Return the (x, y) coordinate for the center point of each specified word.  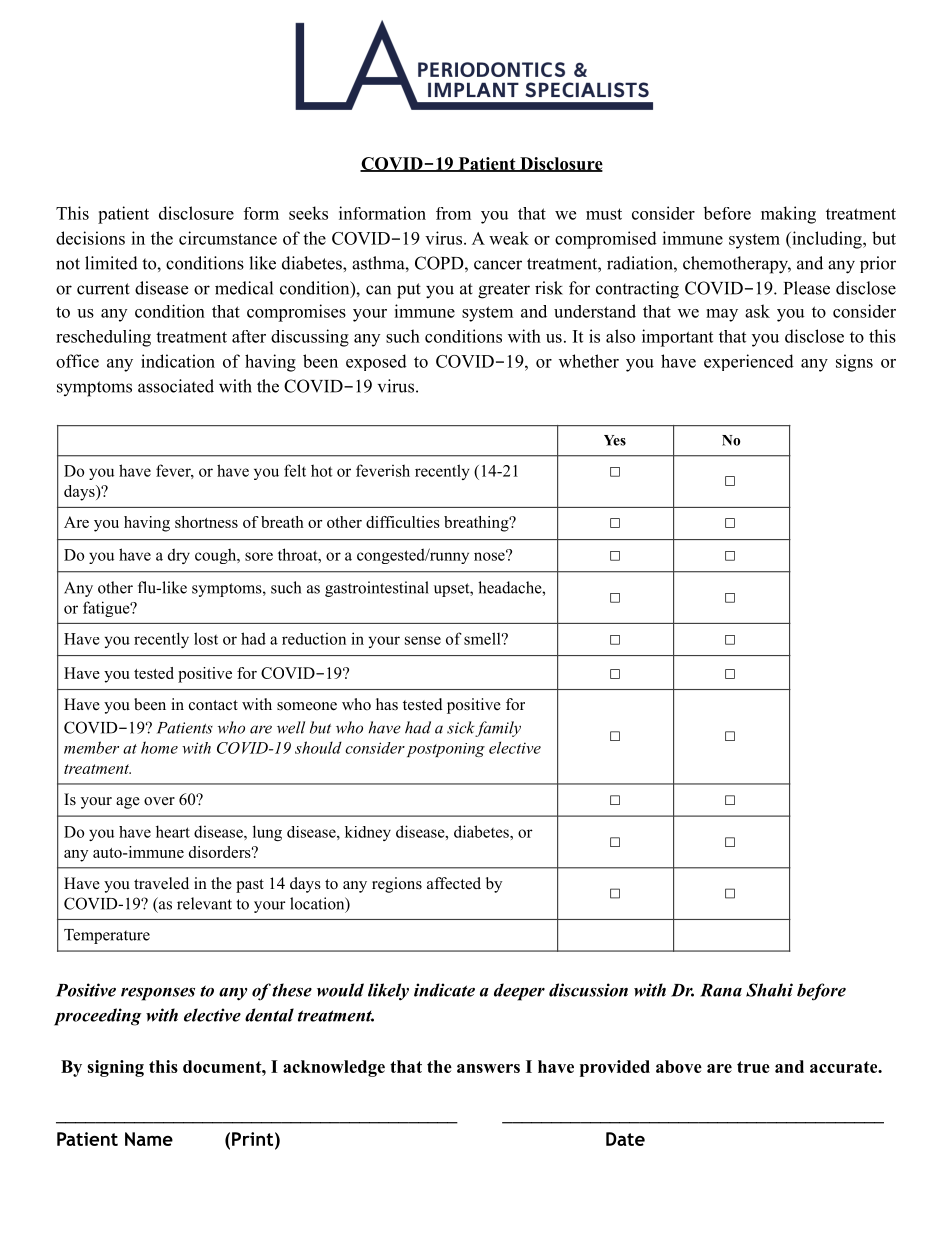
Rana (721, 990)
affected (454, 883)
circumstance (228, 238)
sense (423, 640)
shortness (206, 522)
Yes (615, 440)
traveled (161, 883)
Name (149, 1139)
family (498, 729)
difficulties (403, 522)
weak (509, 238)
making (788, 215)
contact (213, 705)
